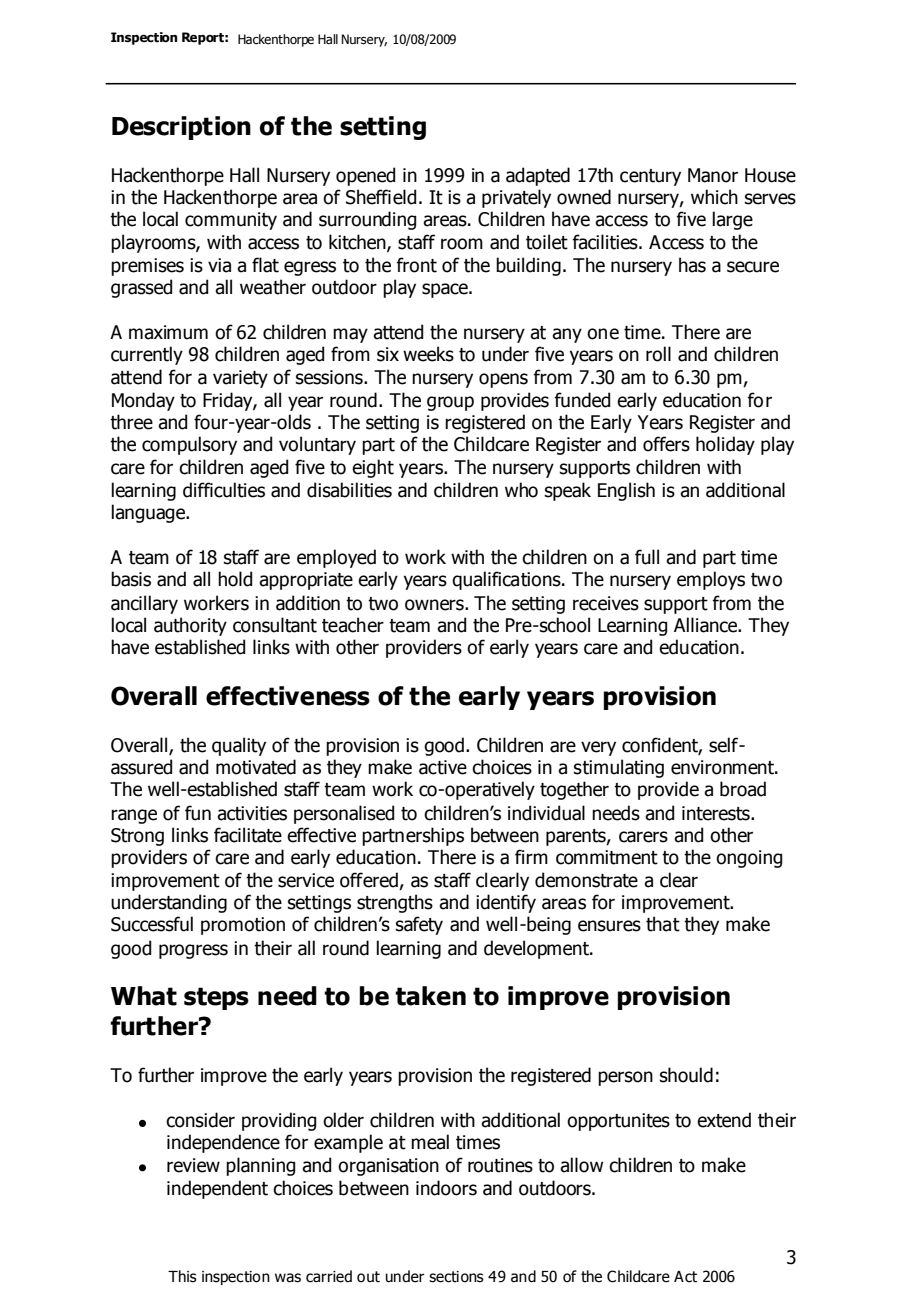 The width and height of the document is (924, 1308). Describe the element at coordinates (181, 128) in the document. I see `Description` at that location.
